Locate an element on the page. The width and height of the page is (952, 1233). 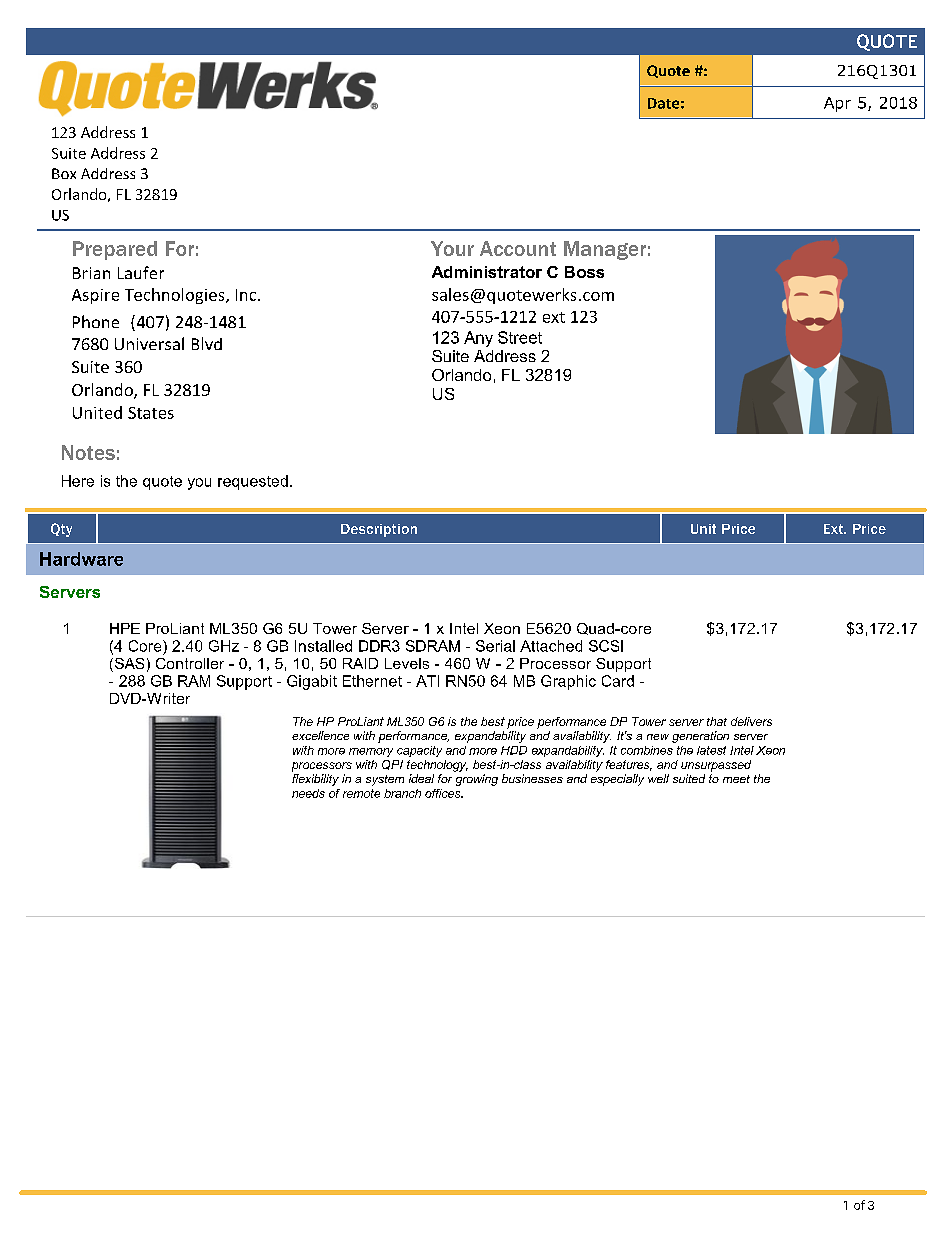
Apr is located at coordinates (837, 104).
